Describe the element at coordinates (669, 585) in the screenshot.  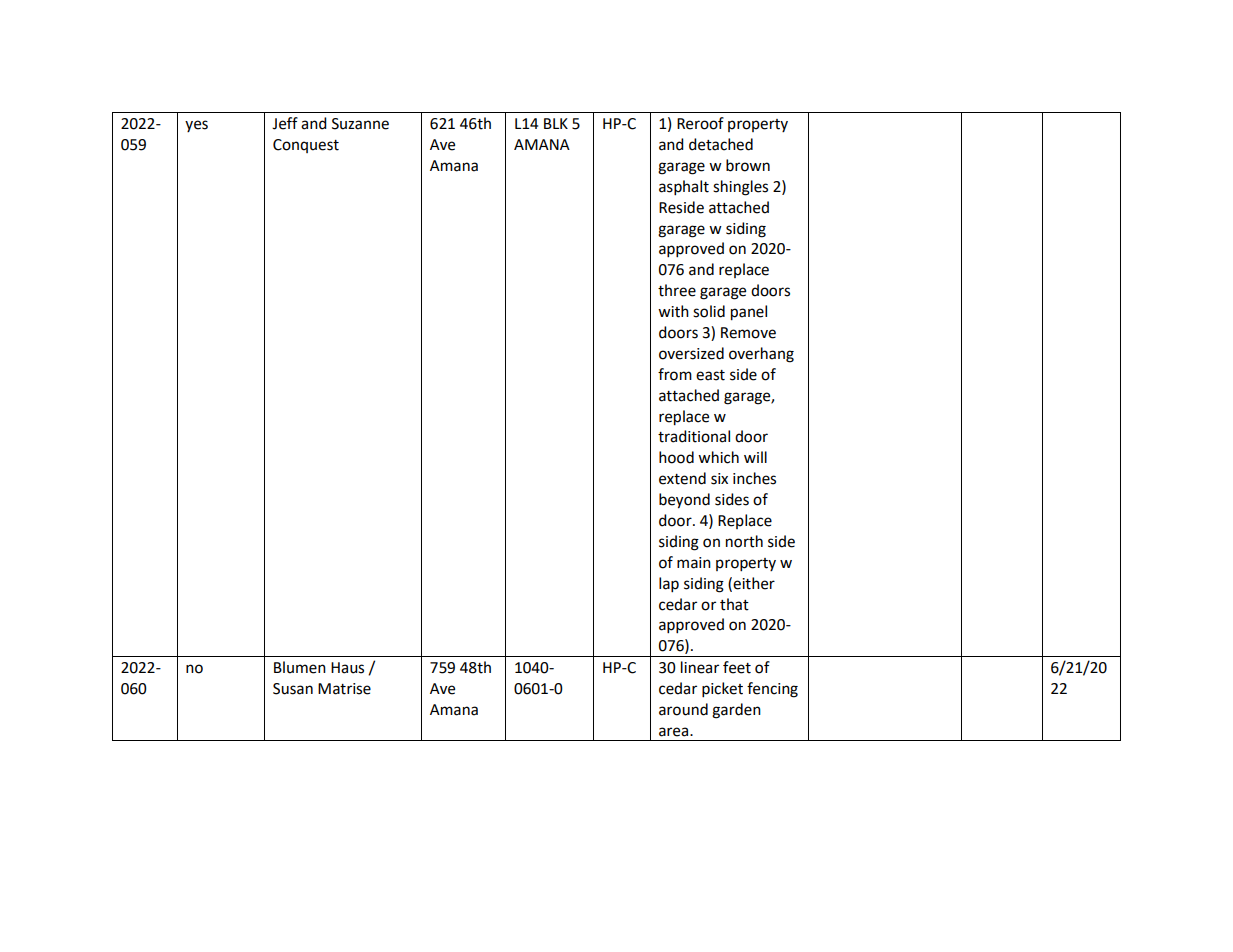
I see `lap` at that location.
